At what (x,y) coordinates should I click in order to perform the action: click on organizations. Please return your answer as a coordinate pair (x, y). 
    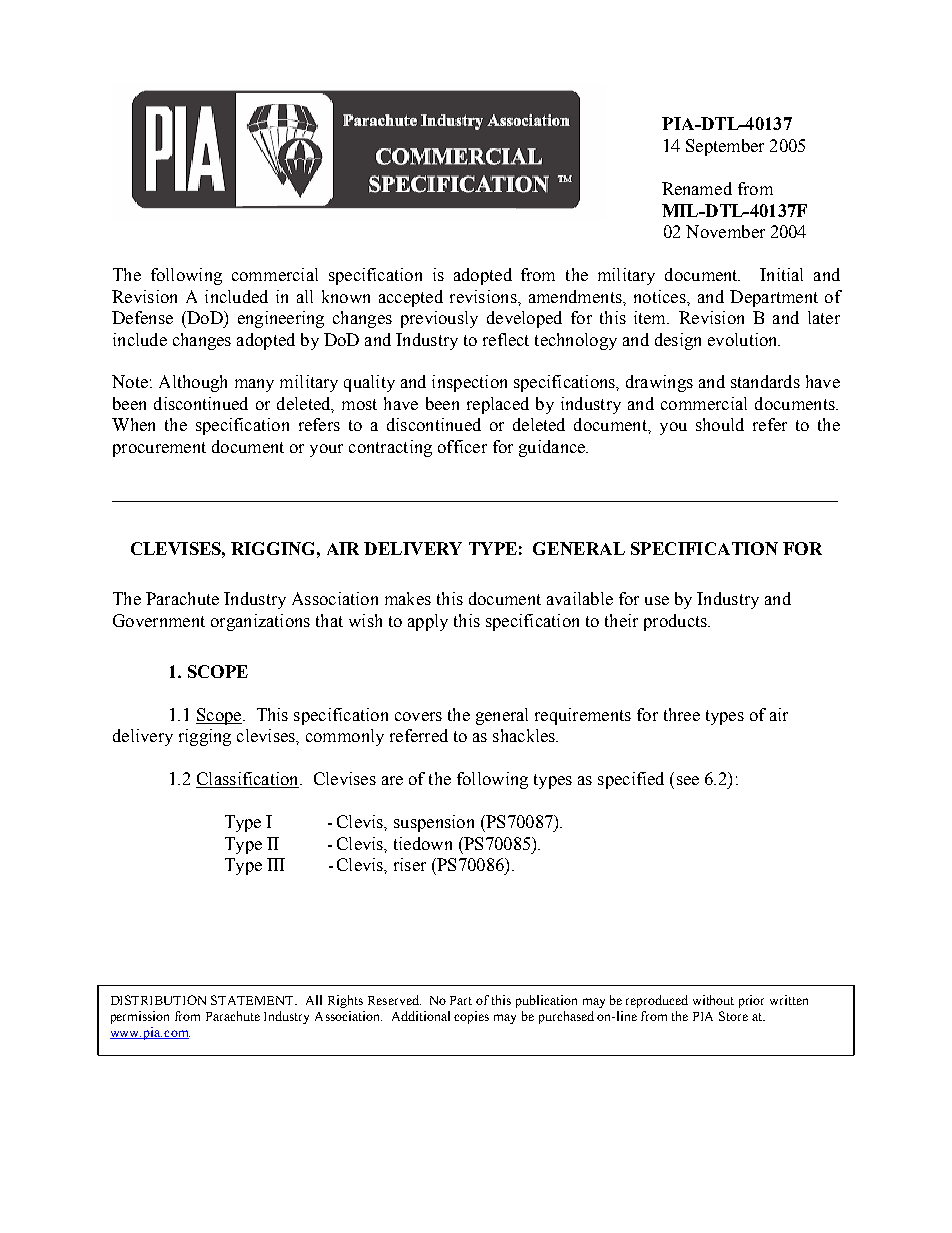
    Looking at the image, I should click on (260, 622).
